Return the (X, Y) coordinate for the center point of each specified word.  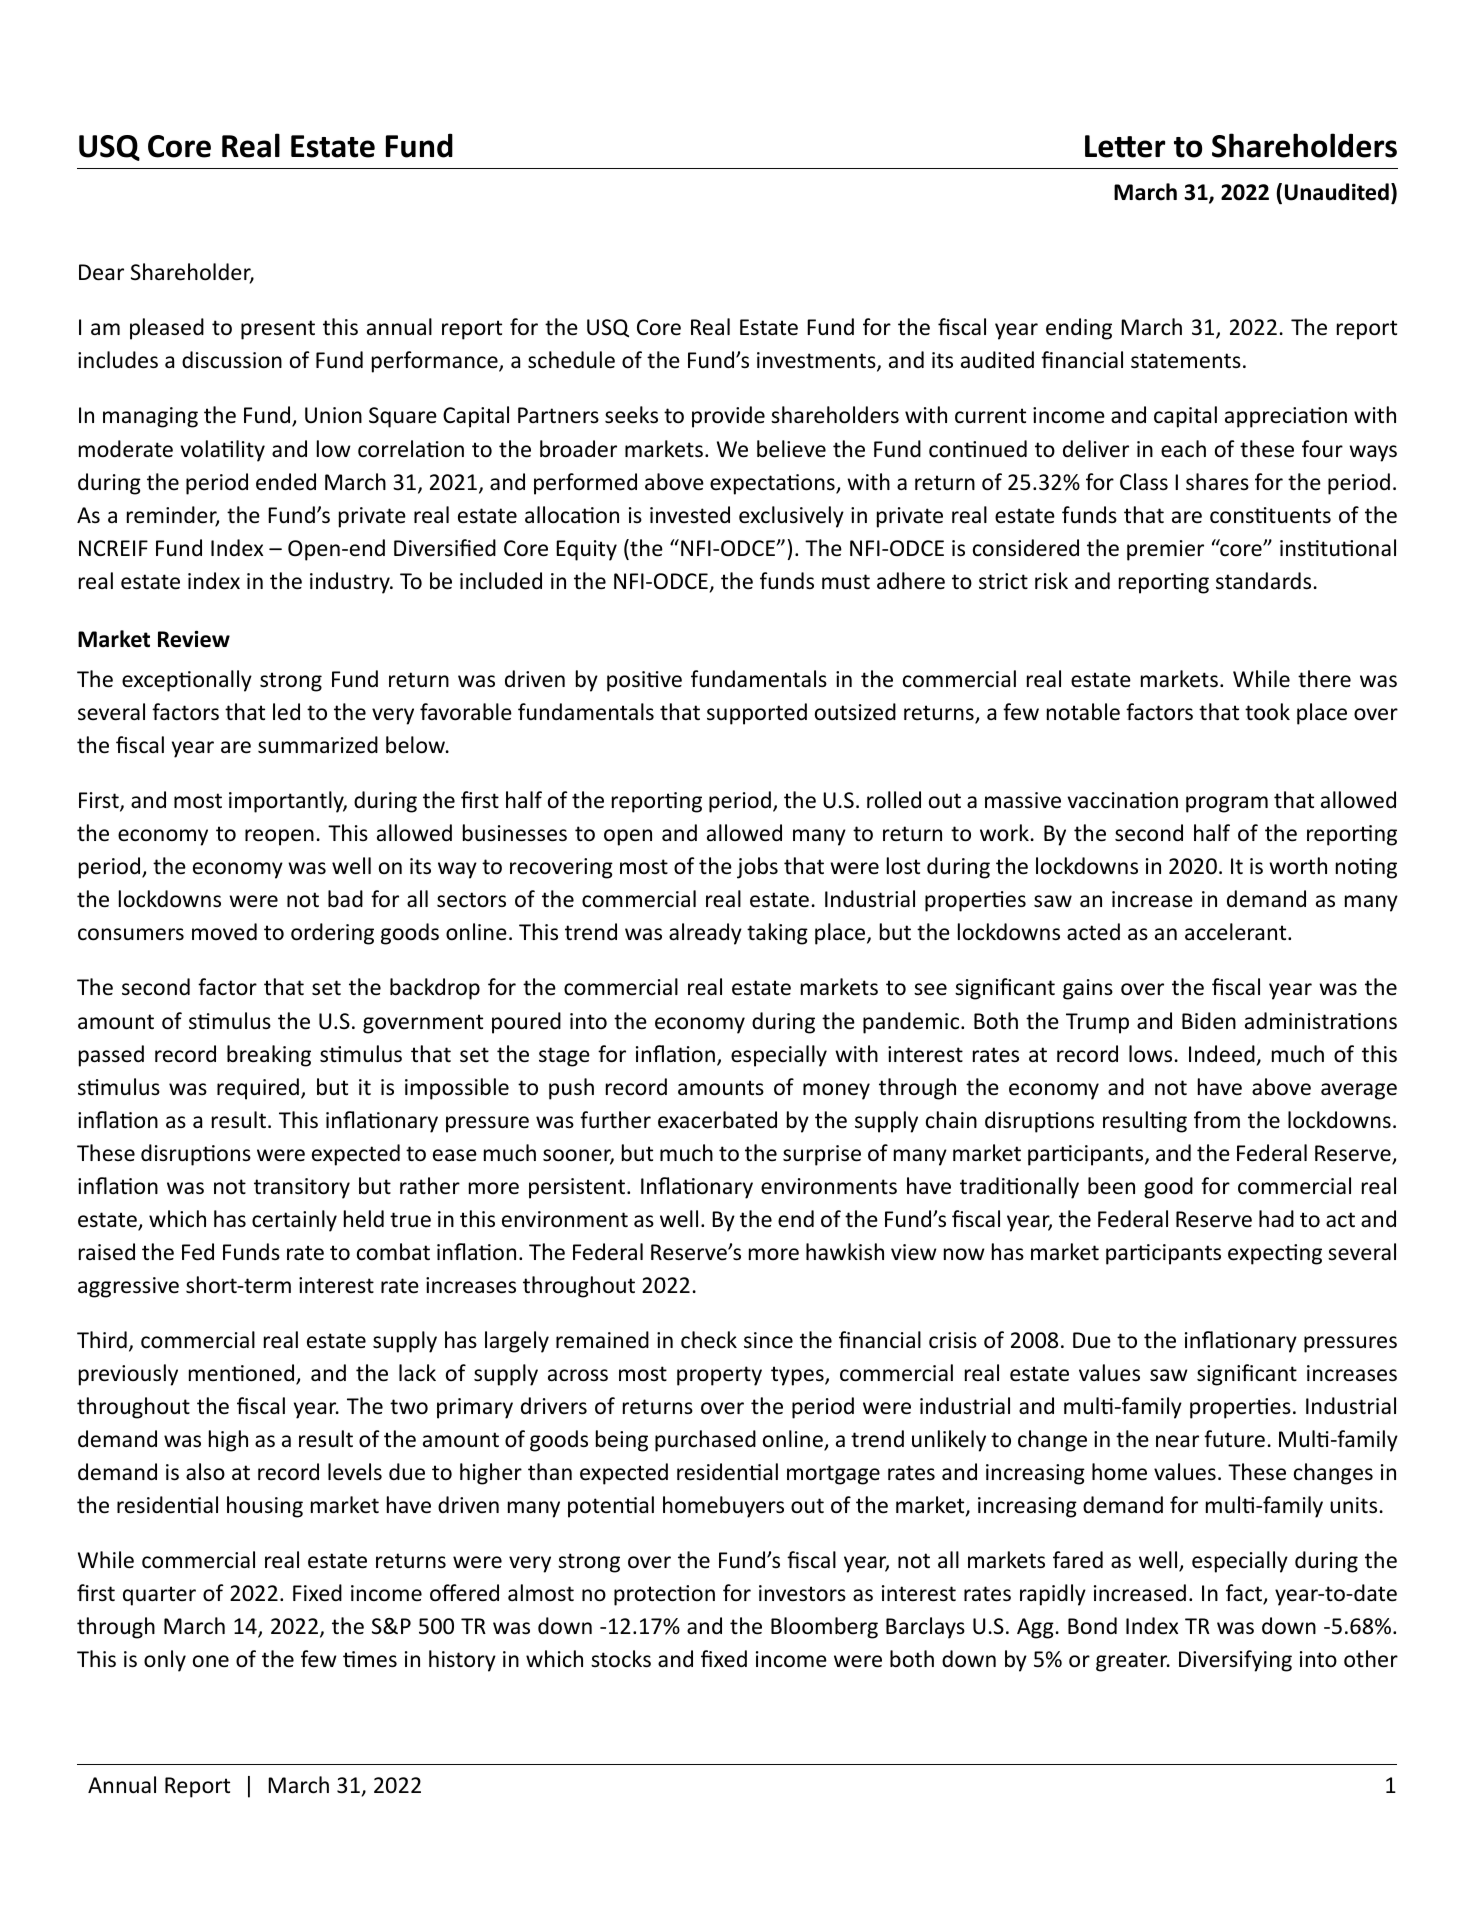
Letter (1125, 146)
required (258, 1089)
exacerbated (717, 1120)
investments (817, 362)
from (1217, 1120)
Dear (101, 272)
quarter (159, 1596)
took (1267, 712)
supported (757, 714)
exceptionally (187, 681)
